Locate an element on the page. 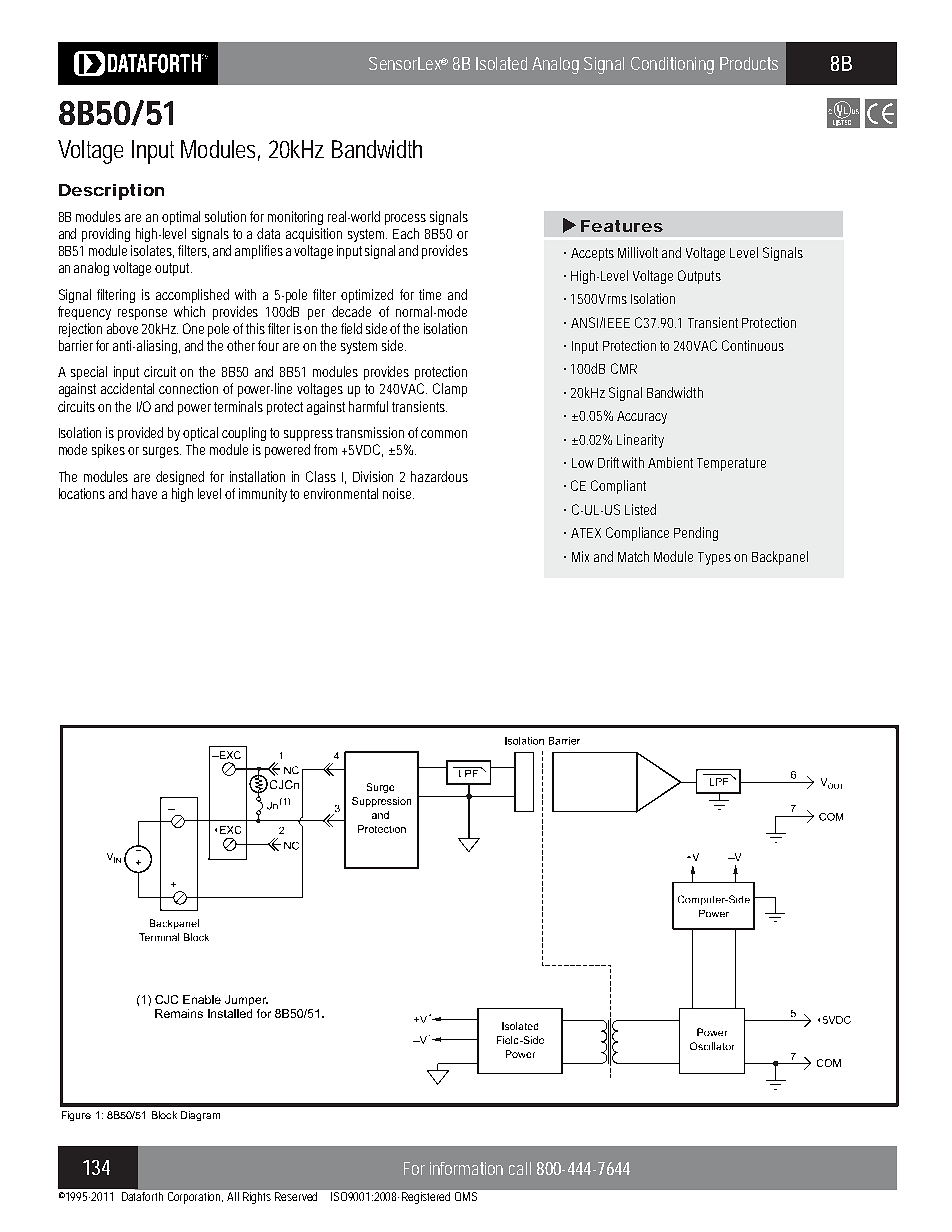 The height and width of the document is (1232, 952). Types is located at coordinates (714, 558).
